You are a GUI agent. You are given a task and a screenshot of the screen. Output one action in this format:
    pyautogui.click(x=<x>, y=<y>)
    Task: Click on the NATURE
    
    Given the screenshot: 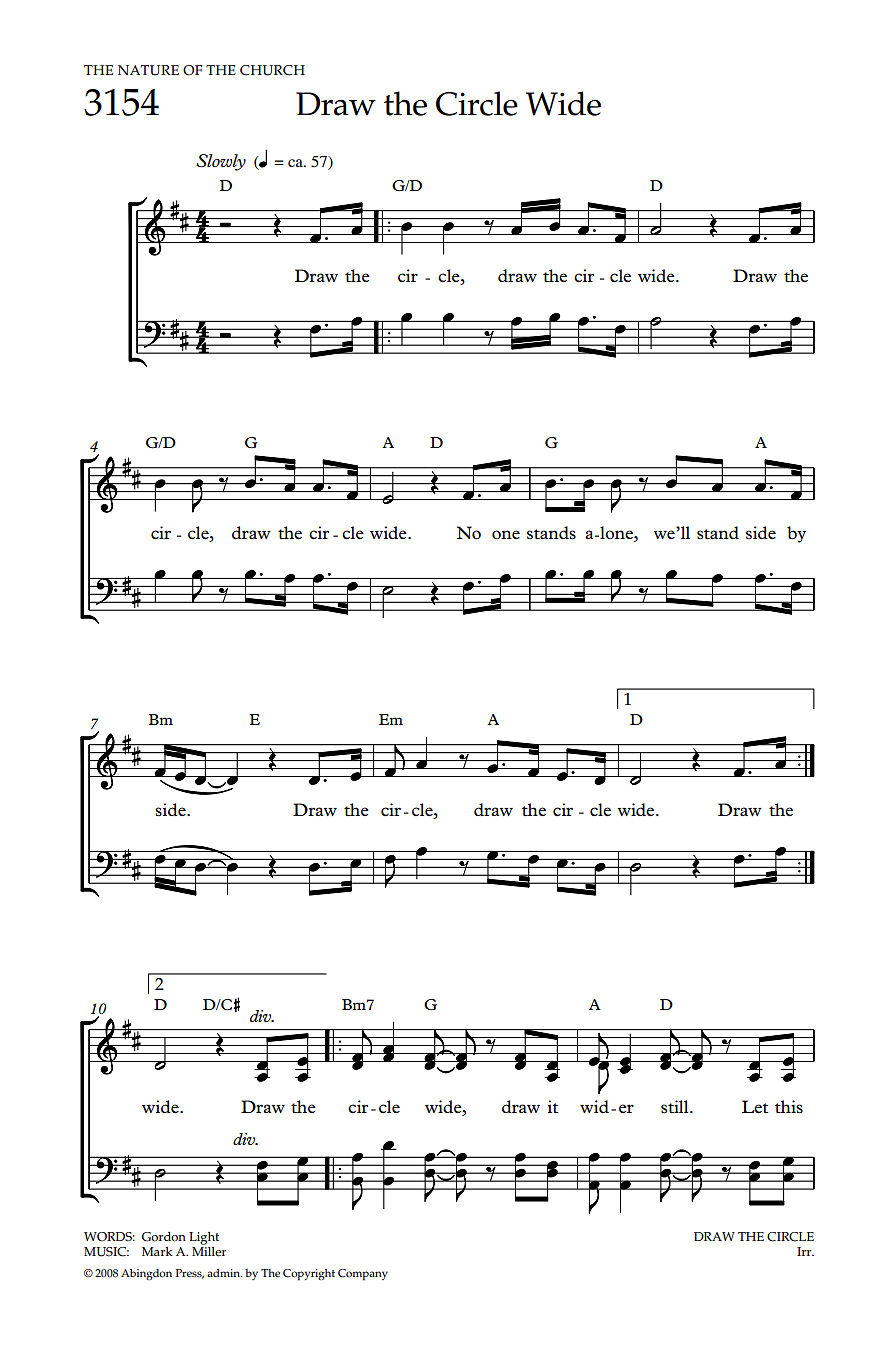 What is the action you would take?
    pyautogui.click(x=148, y=70)
